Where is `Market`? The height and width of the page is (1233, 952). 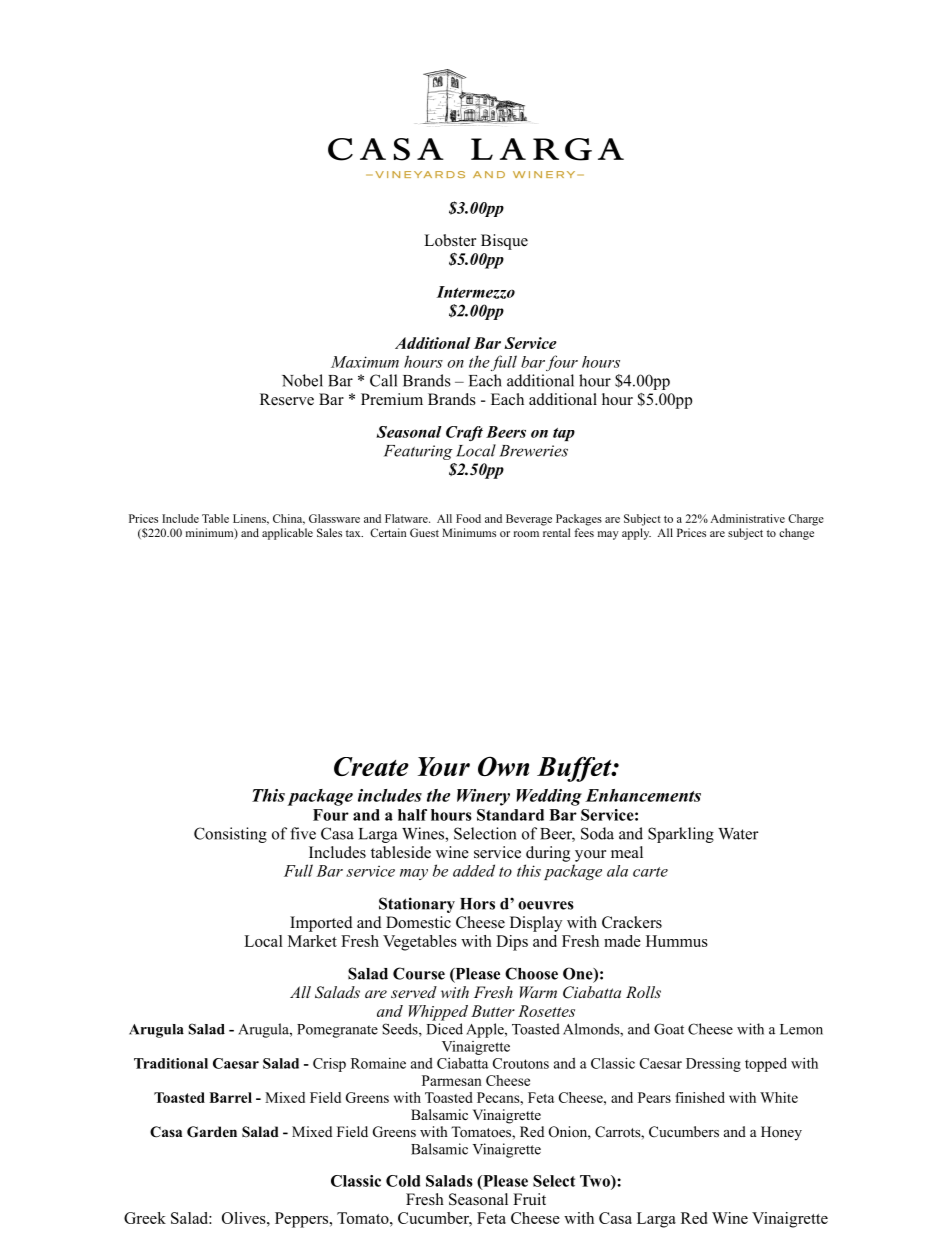
Market is located at coordinates (312, 941).
